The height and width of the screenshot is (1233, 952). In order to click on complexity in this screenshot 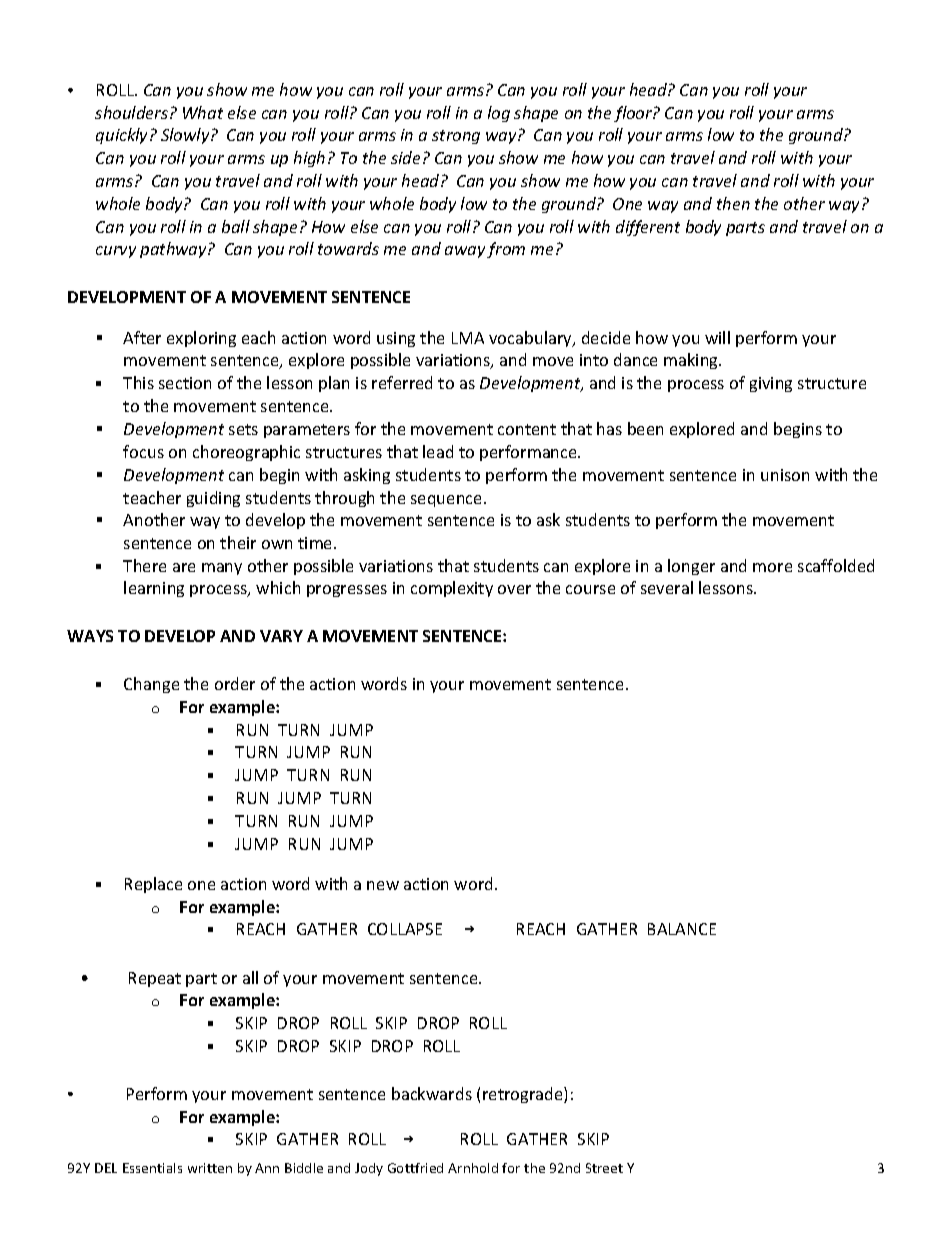, I will do `click(452, 589)`.
